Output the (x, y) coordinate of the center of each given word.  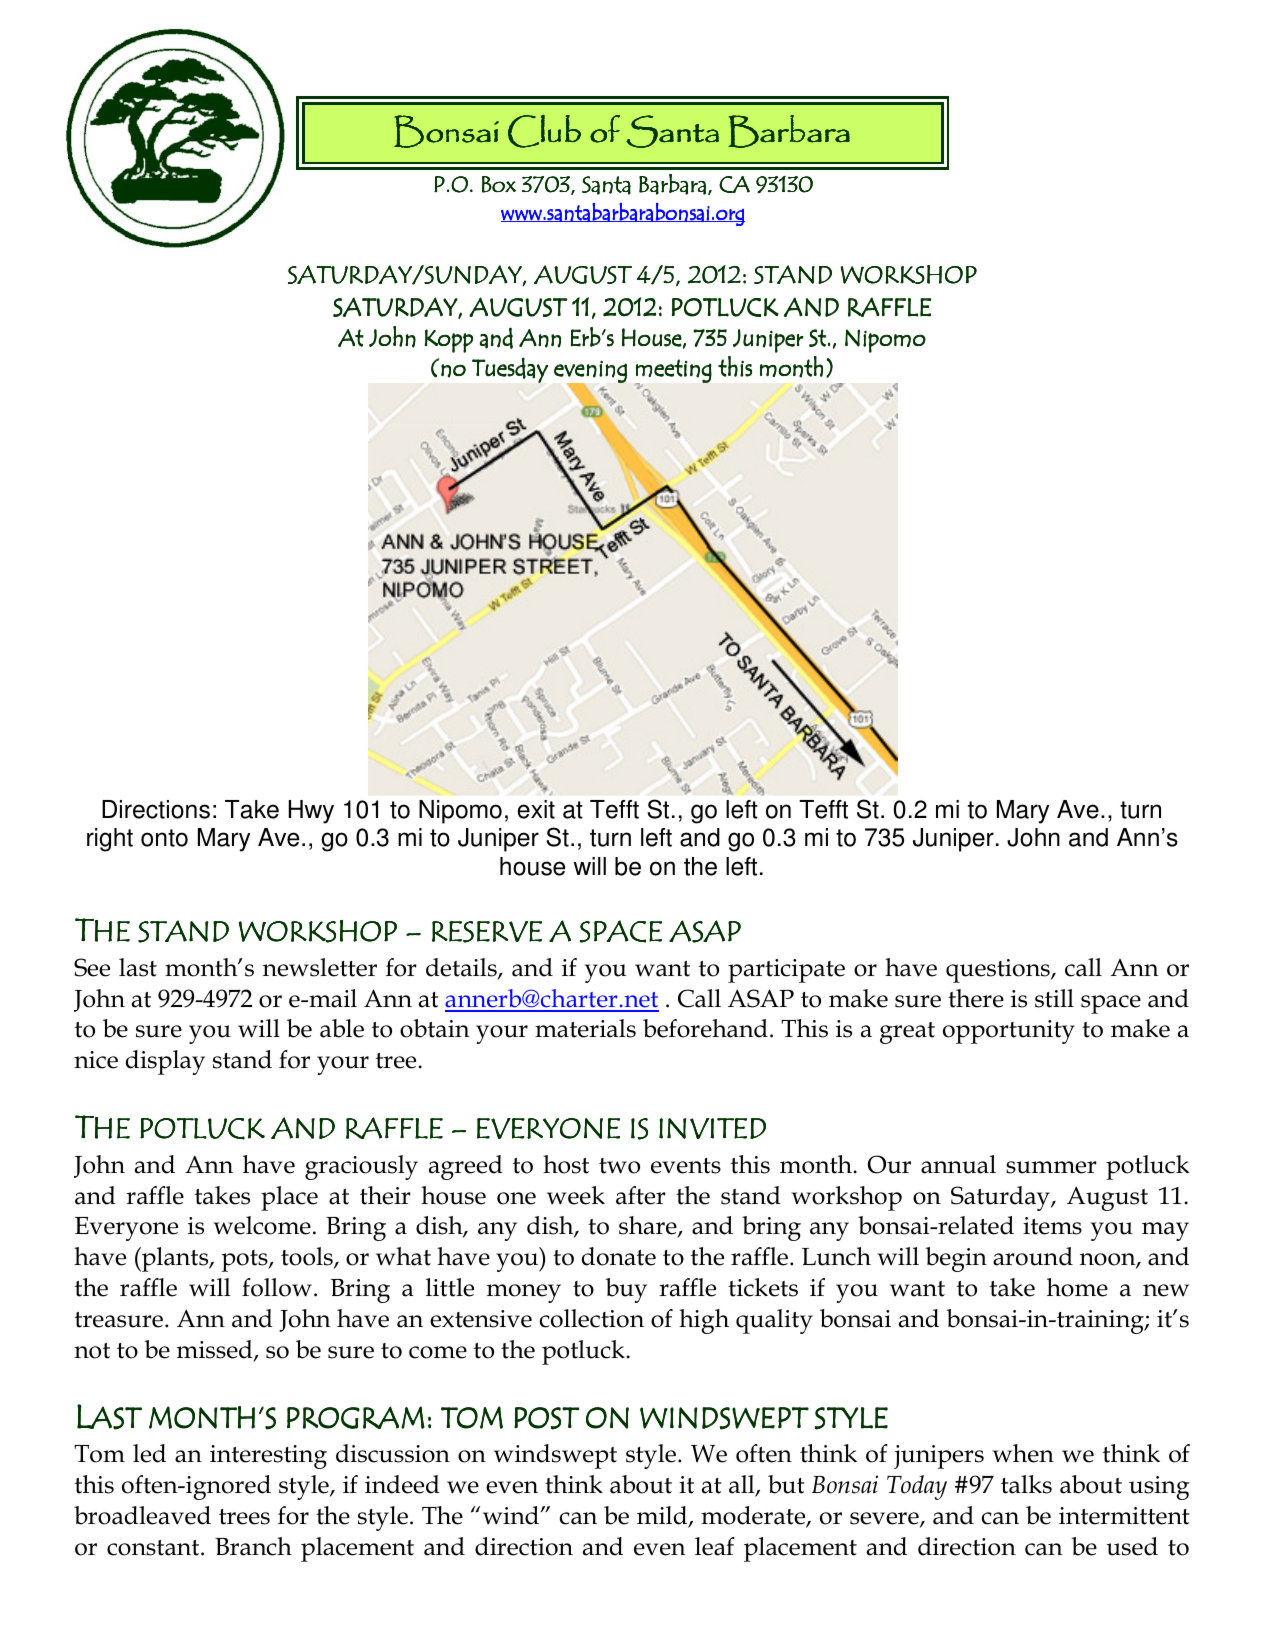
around (1033, 1256)
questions (999, 971)
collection (592, 1318)
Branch (253, 1546)
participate (786, 971)
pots (246, 1261)
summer (1051, 1167)
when (1023, 1453)
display (165, 1062)
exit (536, 809)
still (1054, 998)
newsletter (320, 967)
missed (216, 1350)
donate (619, 1256)
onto (164, 838)
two (619, 1166)
